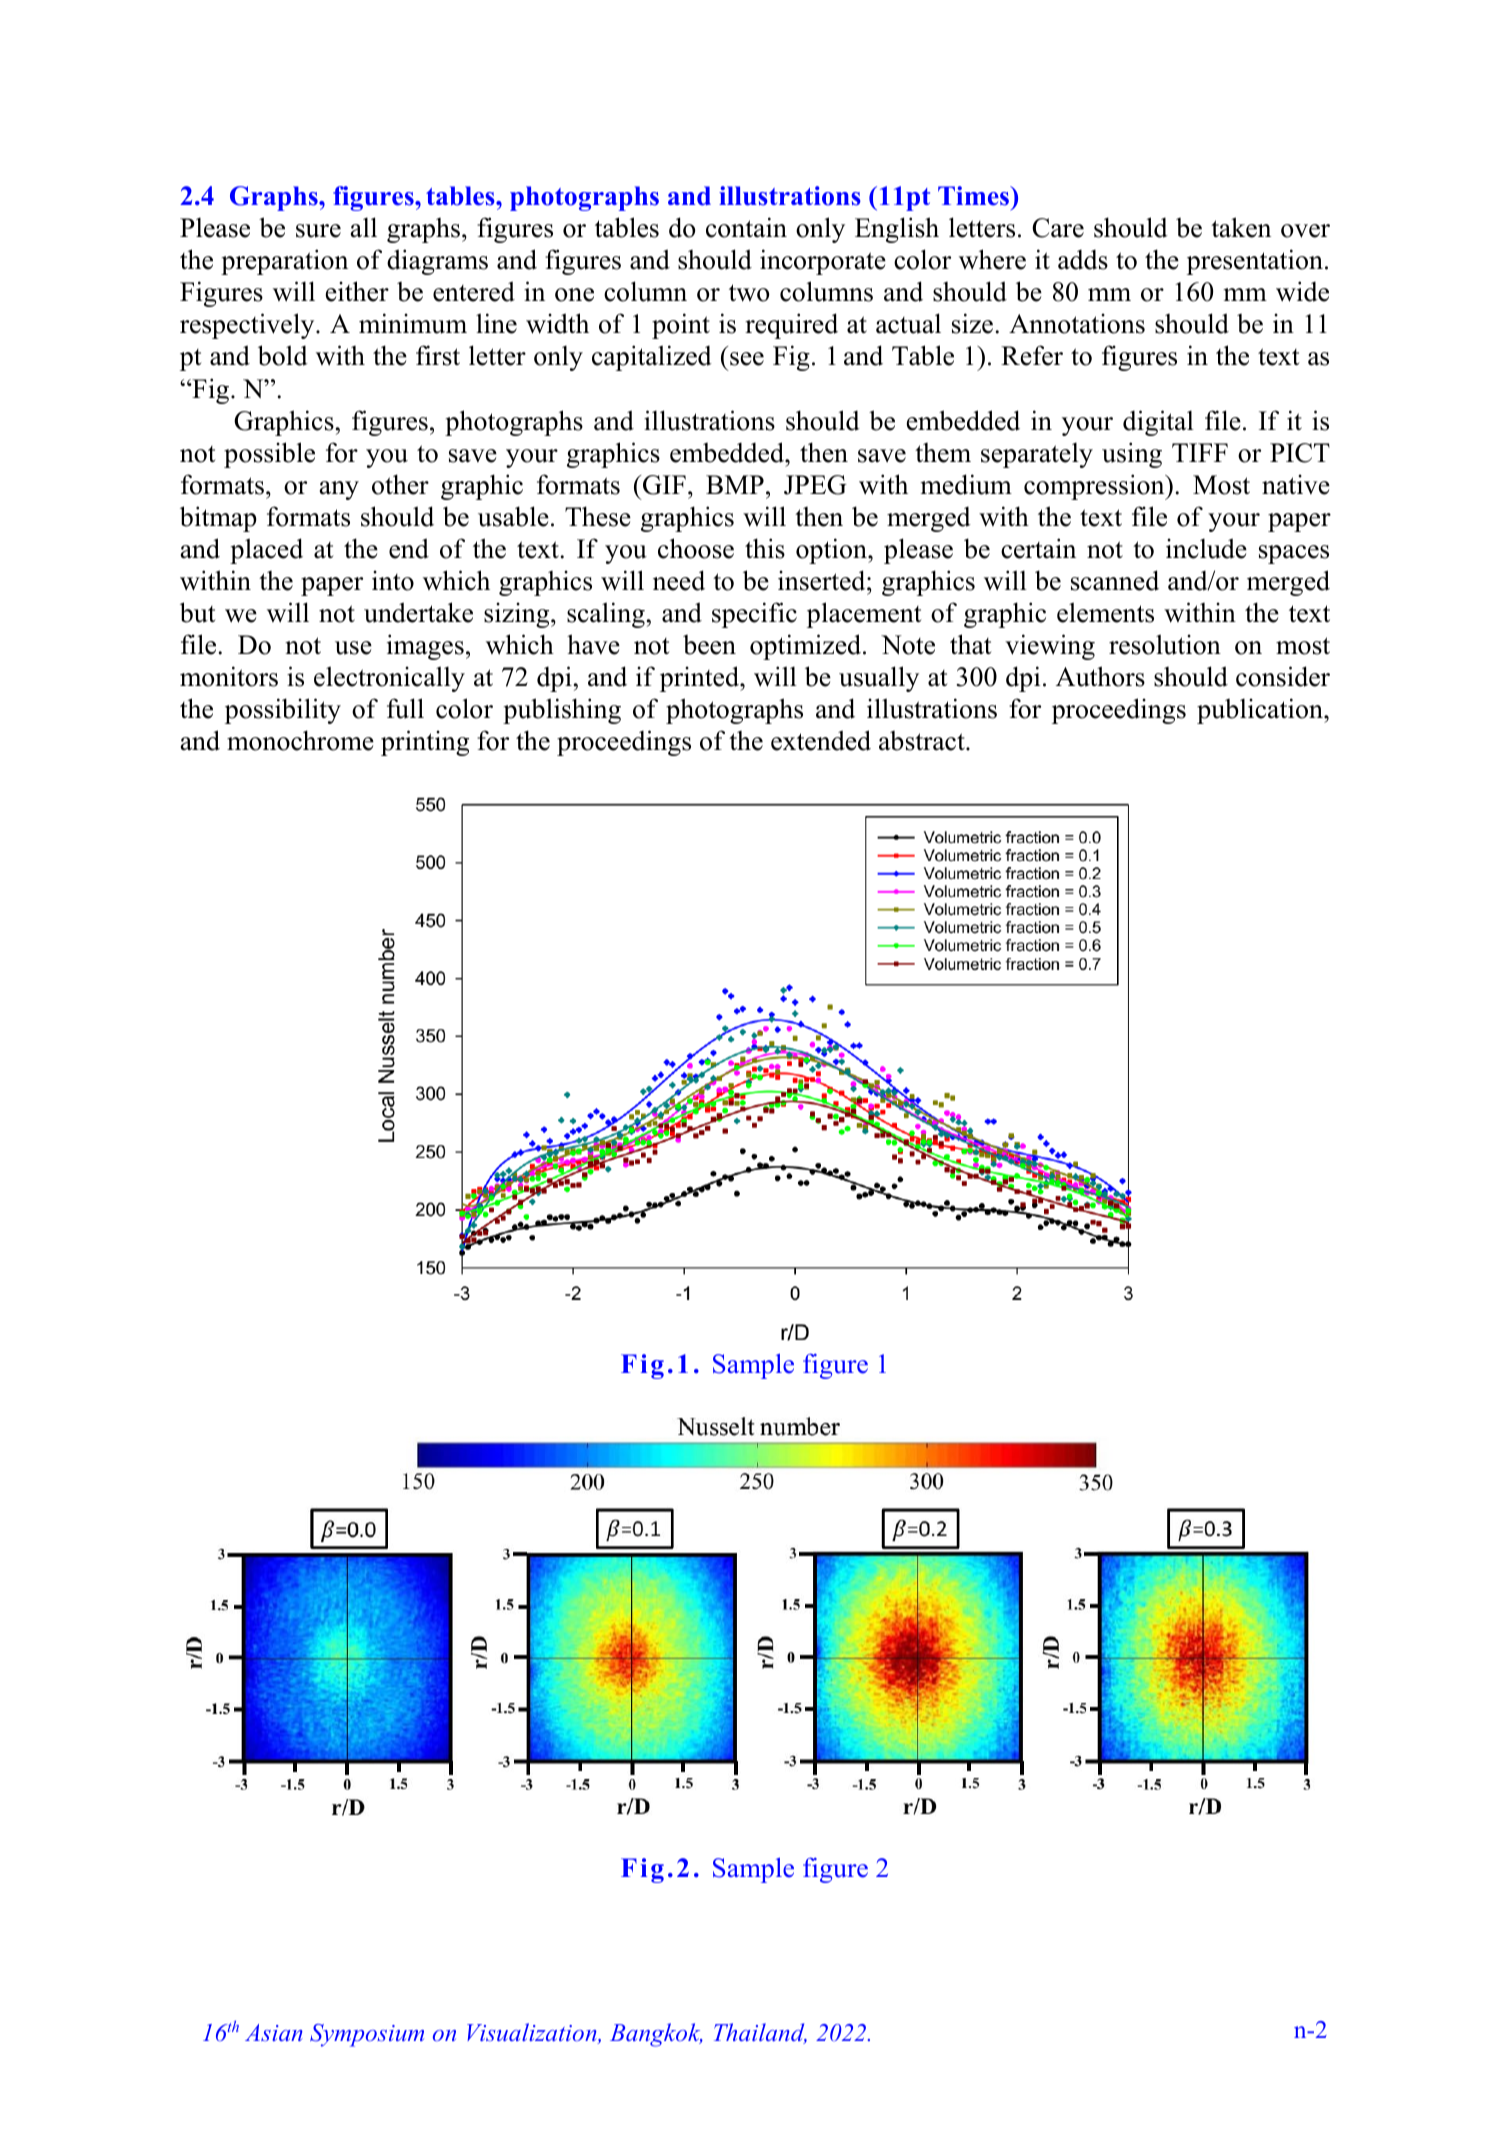 This screenshot has height=2136, width=1510. I want to click on contain, so click(746, 227).
